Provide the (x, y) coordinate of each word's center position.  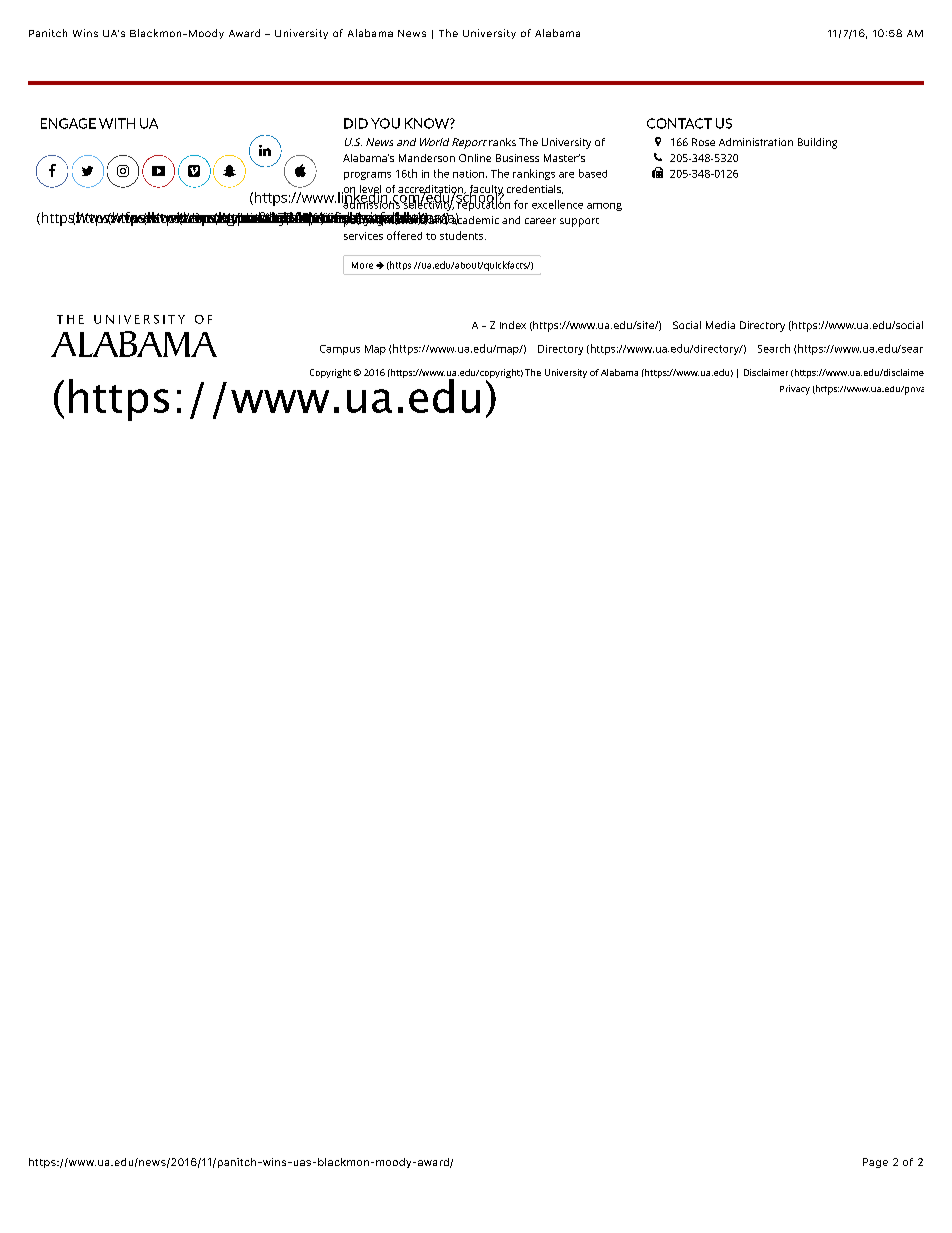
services (363, 236)
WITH (117, 123)
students (463, 235)
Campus (340, 350)
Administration (756, 142)
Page (875, 1163)
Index (513, 325)
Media (720, 325)
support (579, 222)
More (362, 265)
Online (475, 158)
